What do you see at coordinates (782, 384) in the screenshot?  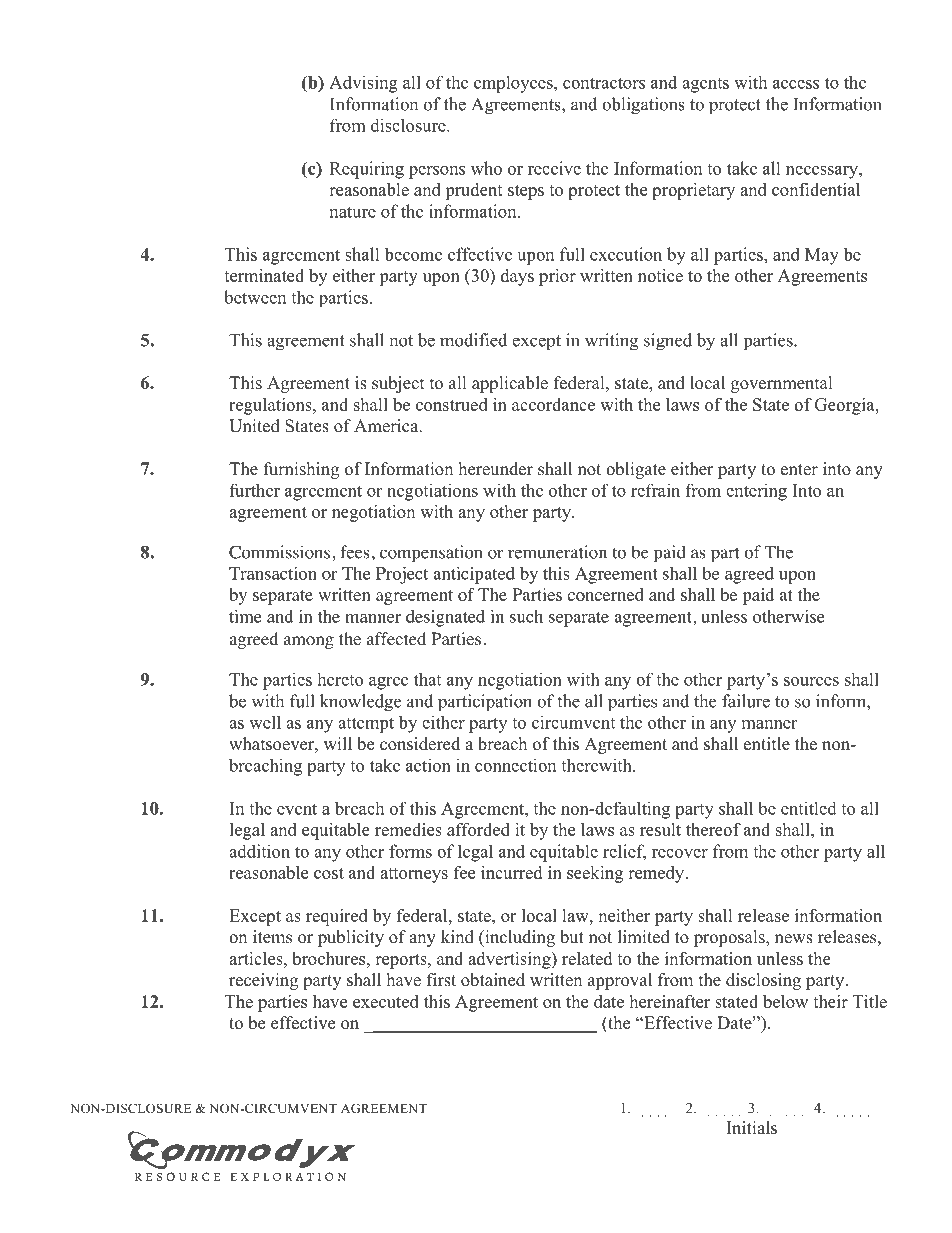 I see `governmental` at bounding box center [782, 384].
